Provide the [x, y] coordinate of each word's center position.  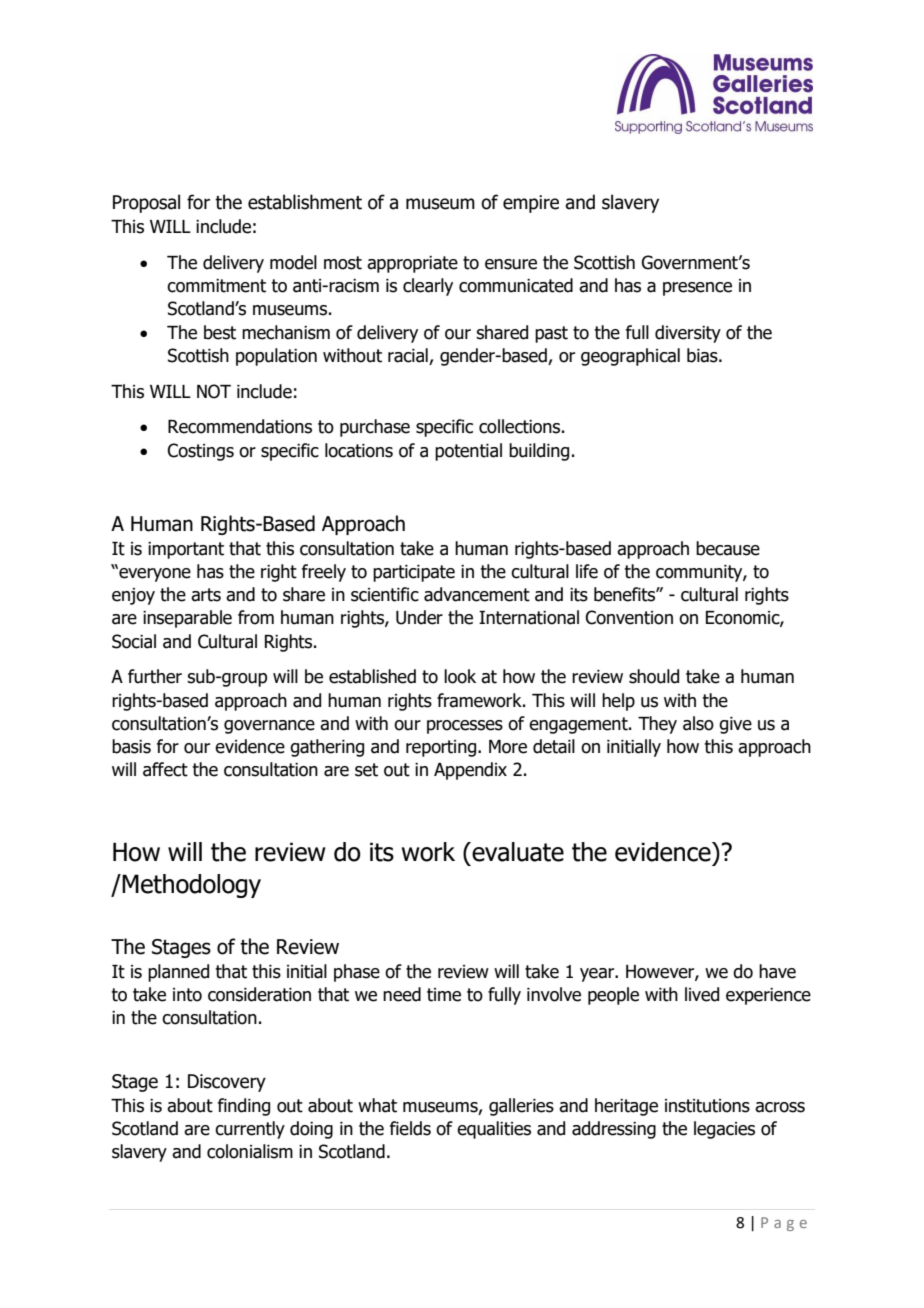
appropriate [412, 264]
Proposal [146, 203]
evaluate [517, 852]
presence [697, 289]
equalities [494, 1130]
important [186, 550]
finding [244, 1107]
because [728, 548]
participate [414, 573]
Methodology [191, 886]
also [698, 723]
